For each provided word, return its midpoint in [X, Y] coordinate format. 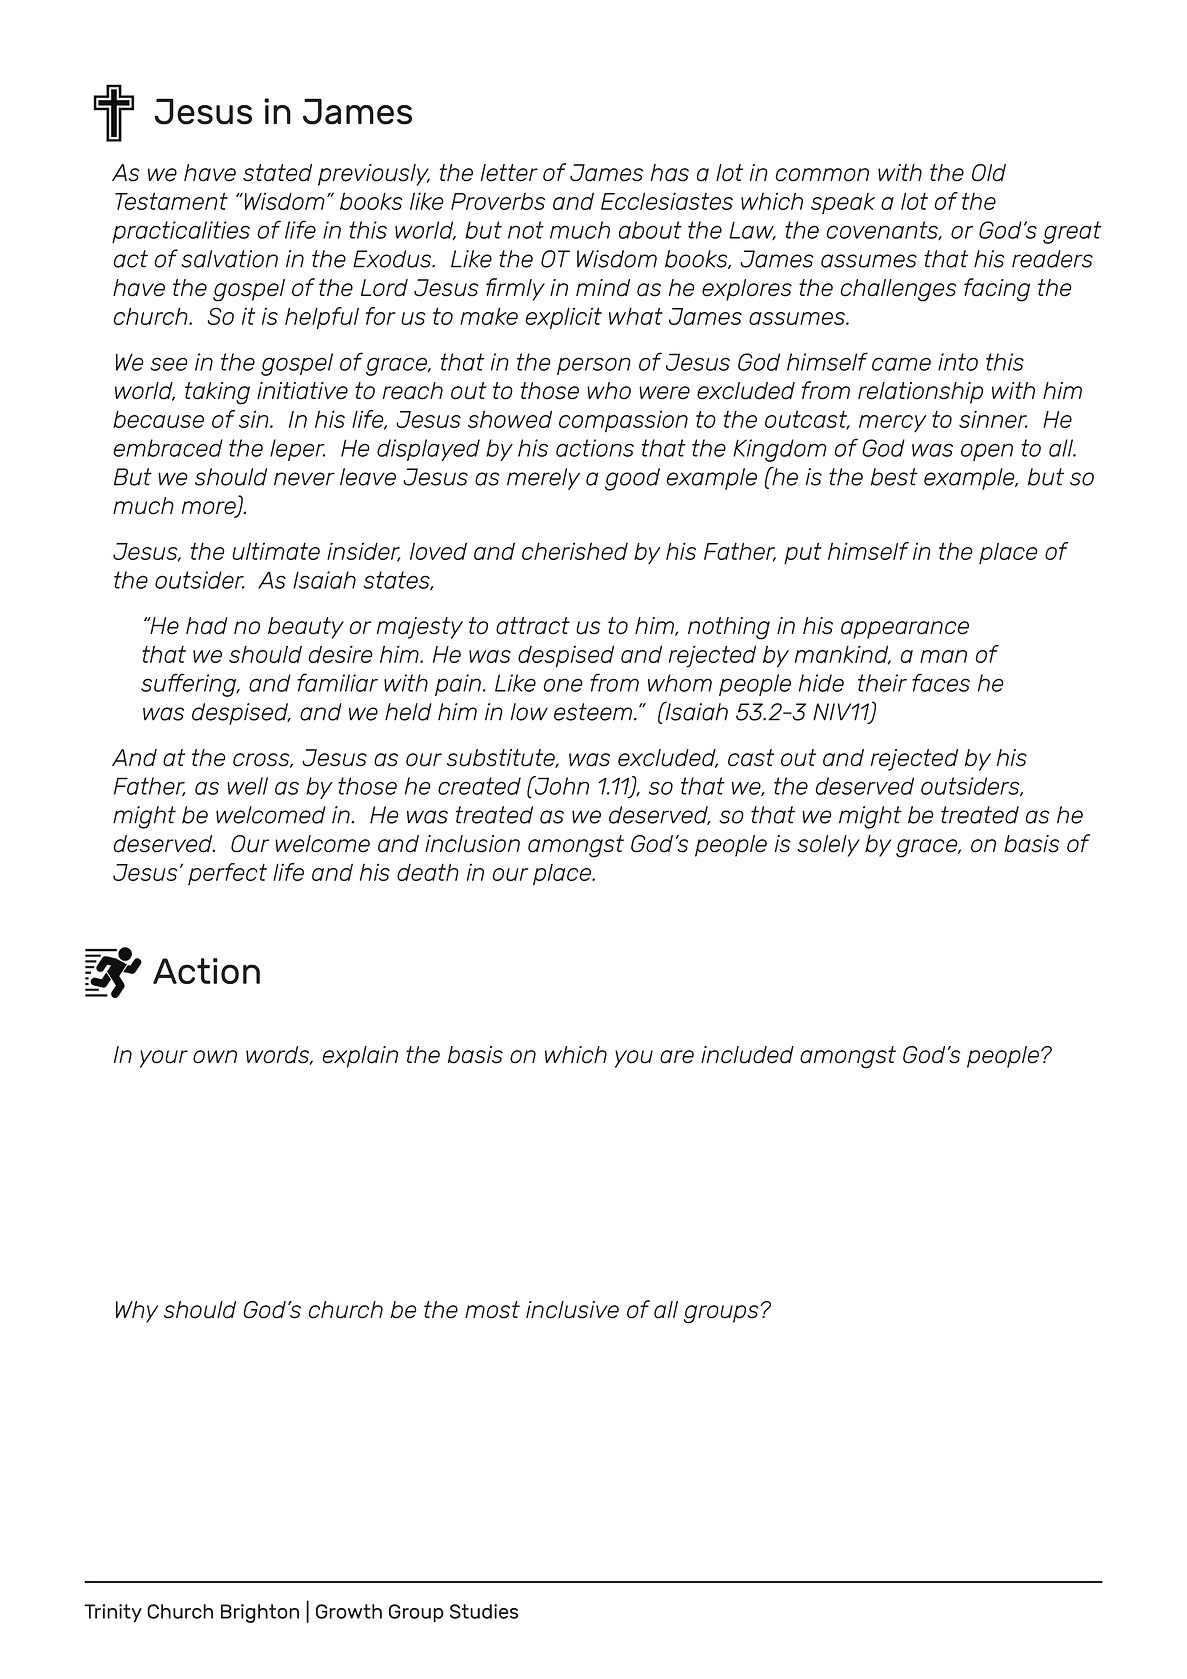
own [215, 1057]
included [747, 1055]
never [304, 479]
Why [137, 1312]
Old [989, 173]
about [650, 230]
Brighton [260, 1613]
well [247, 786]
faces [941, 682]
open [987, 452]
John [560, 785]
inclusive [572, 1310]
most [492, 1310]
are [677, 1057]
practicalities [181, 232]
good [632, 479]
